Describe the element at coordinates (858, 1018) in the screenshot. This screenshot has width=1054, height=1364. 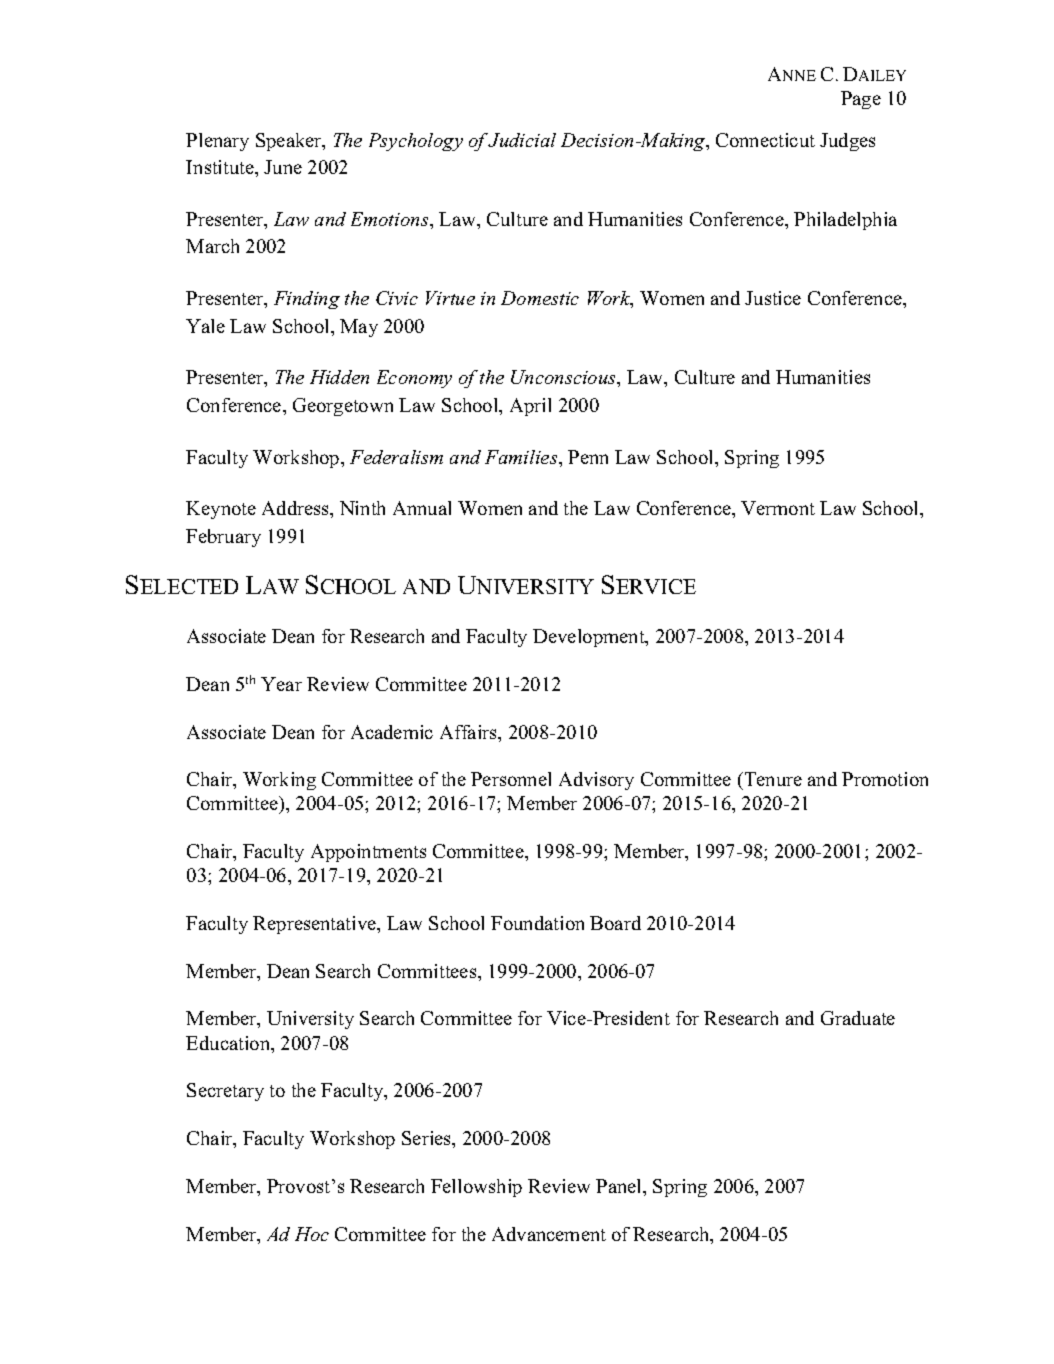
I see `Graduate` at that location.
